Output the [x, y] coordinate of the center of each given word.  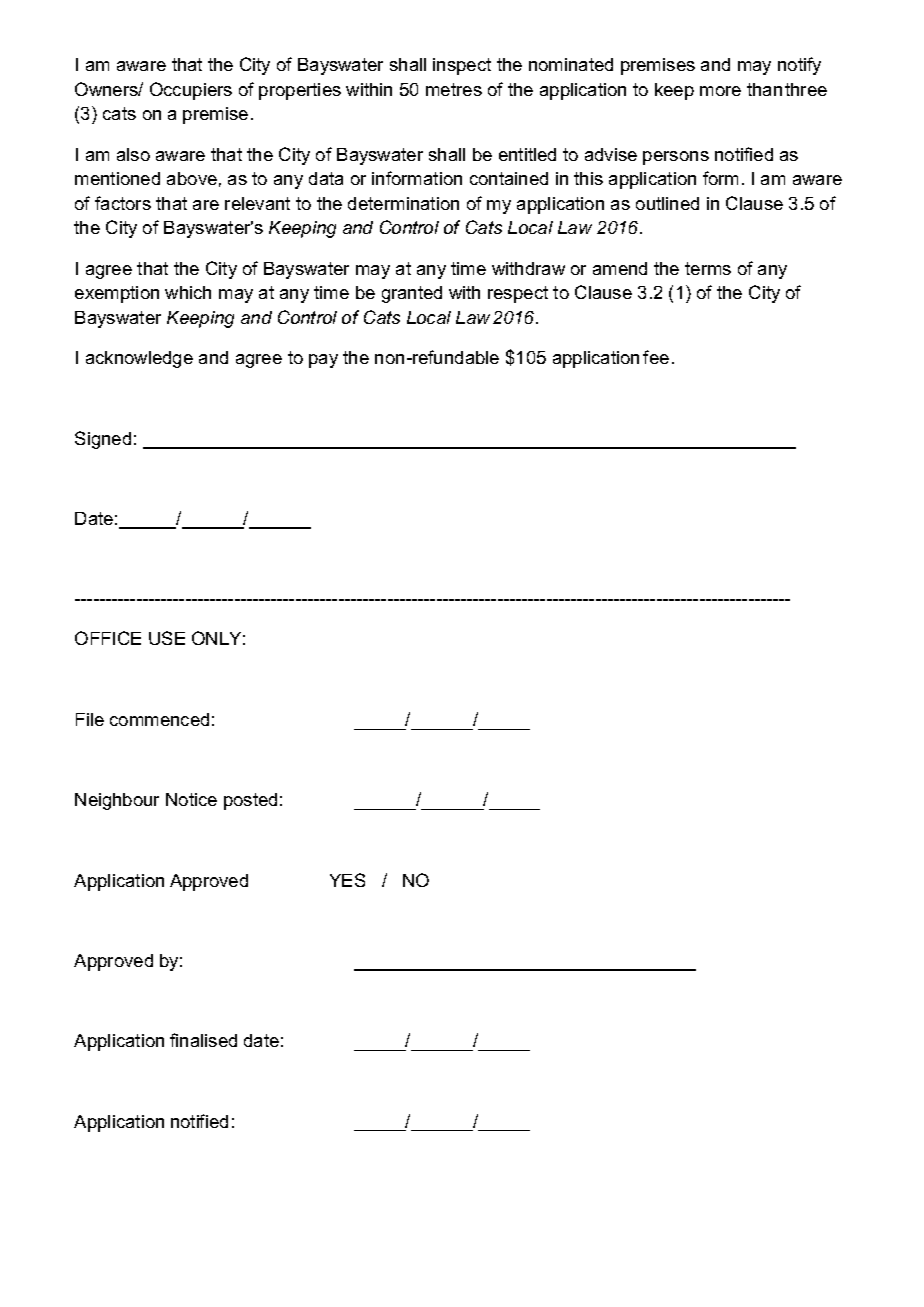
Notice [191, 799]
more [720, 91]
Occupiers [191, 91]
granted [412, 294]
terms [708, 268]
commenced [159, 719]
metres [454, 89]
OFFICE [108, 638]
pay [323, 361]
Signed [103, 440]
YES [347, 880]
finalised [203, 1040]
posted [250, 801]
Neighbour [117, 801]
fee [656, 357]
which [188, 292]
